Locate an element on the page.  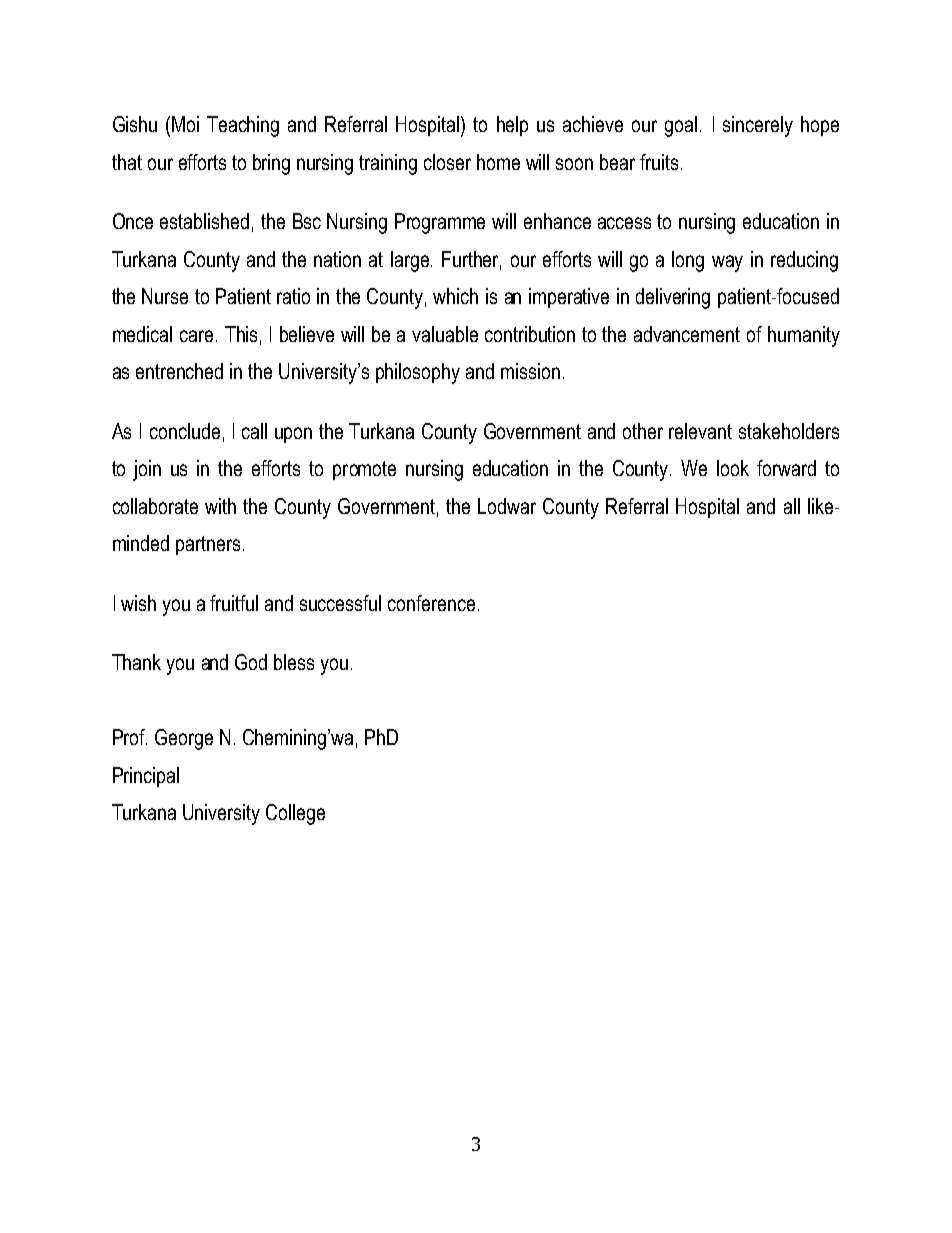
forward is located at coordinates (786, 468).
